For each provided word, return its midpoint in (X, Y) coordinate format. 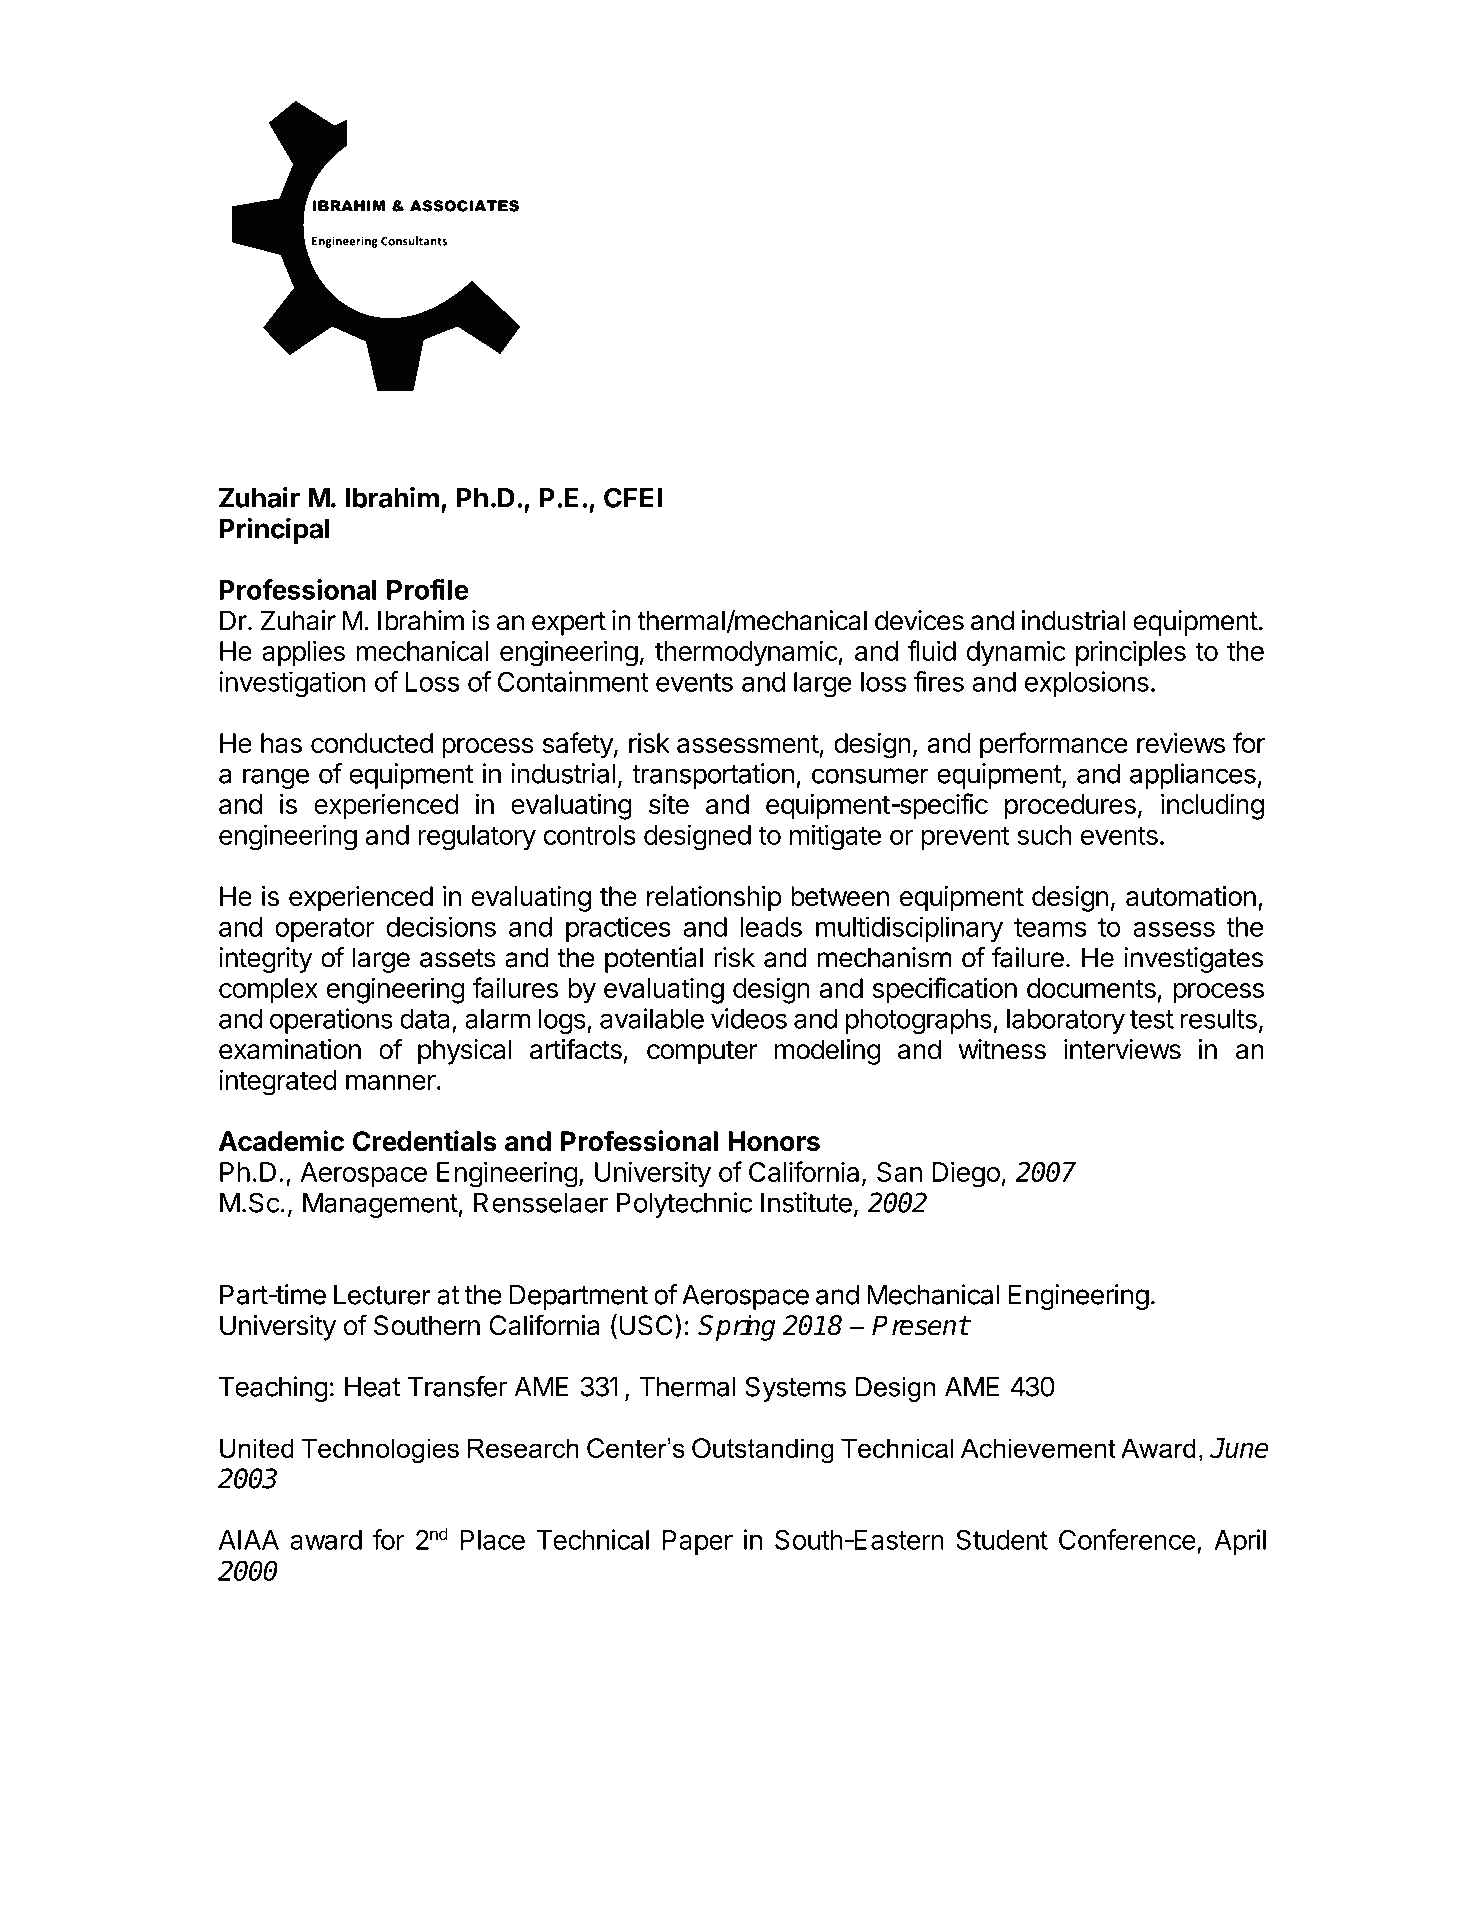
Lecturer (382, 1295)
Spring (736, 1327)
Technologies (380, 1451)
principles (1131, 653)
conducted (372, 743)
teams (1050, 927)
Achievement (1038, 1448)
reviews (1181, 742)
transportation (713, 776)
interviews (1122, 1049)
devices (919, 620)
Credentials (425, 1141)
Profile (428, 589)
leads (771, 927)
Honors (774, 1141)
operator (325, 930)
